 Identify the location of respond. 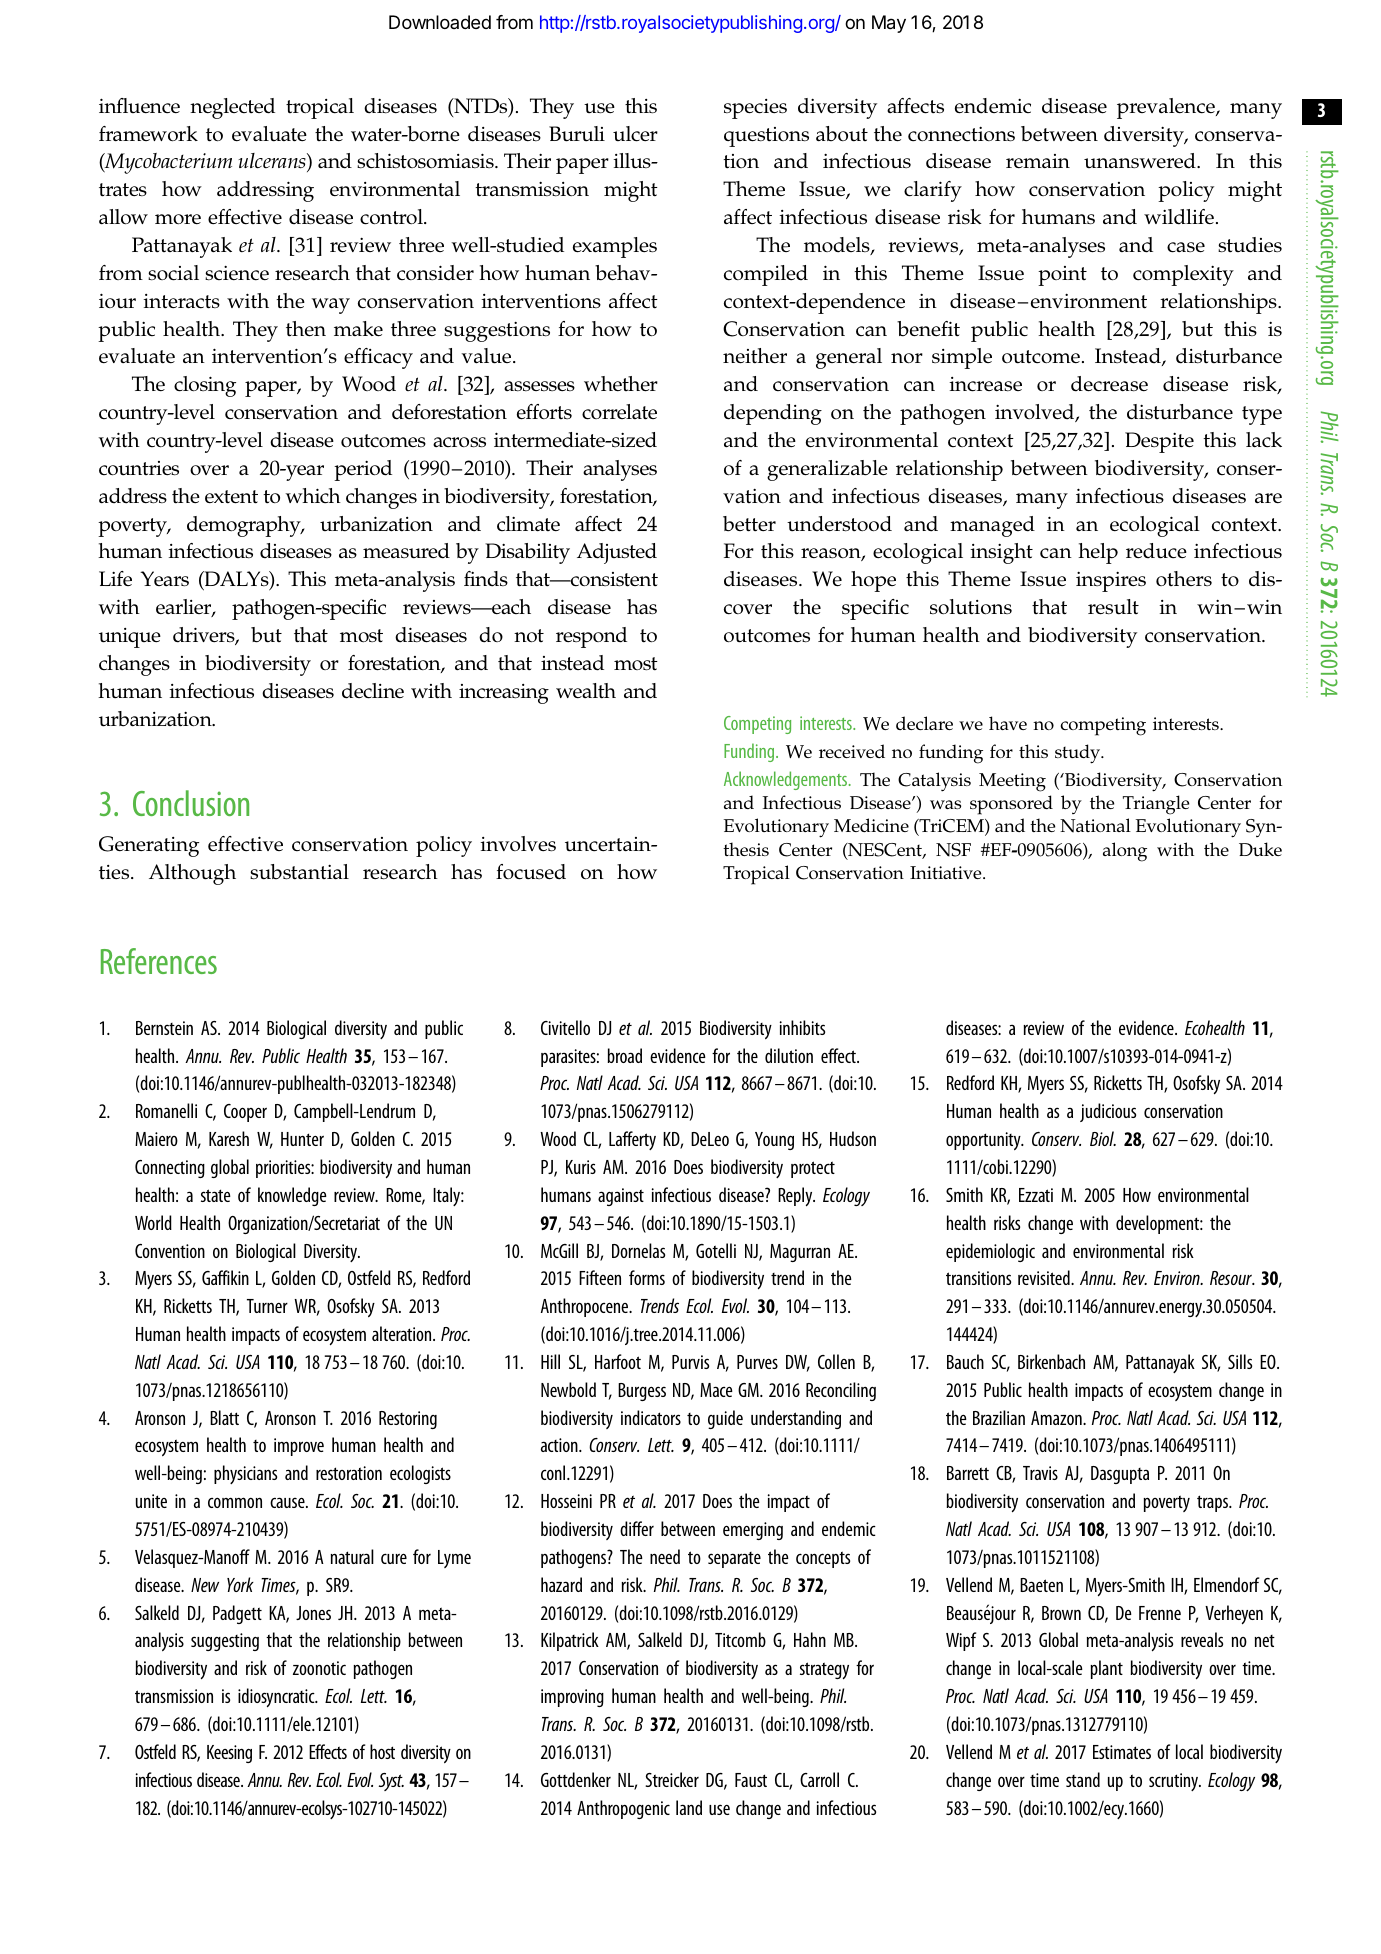
(591, 637).
